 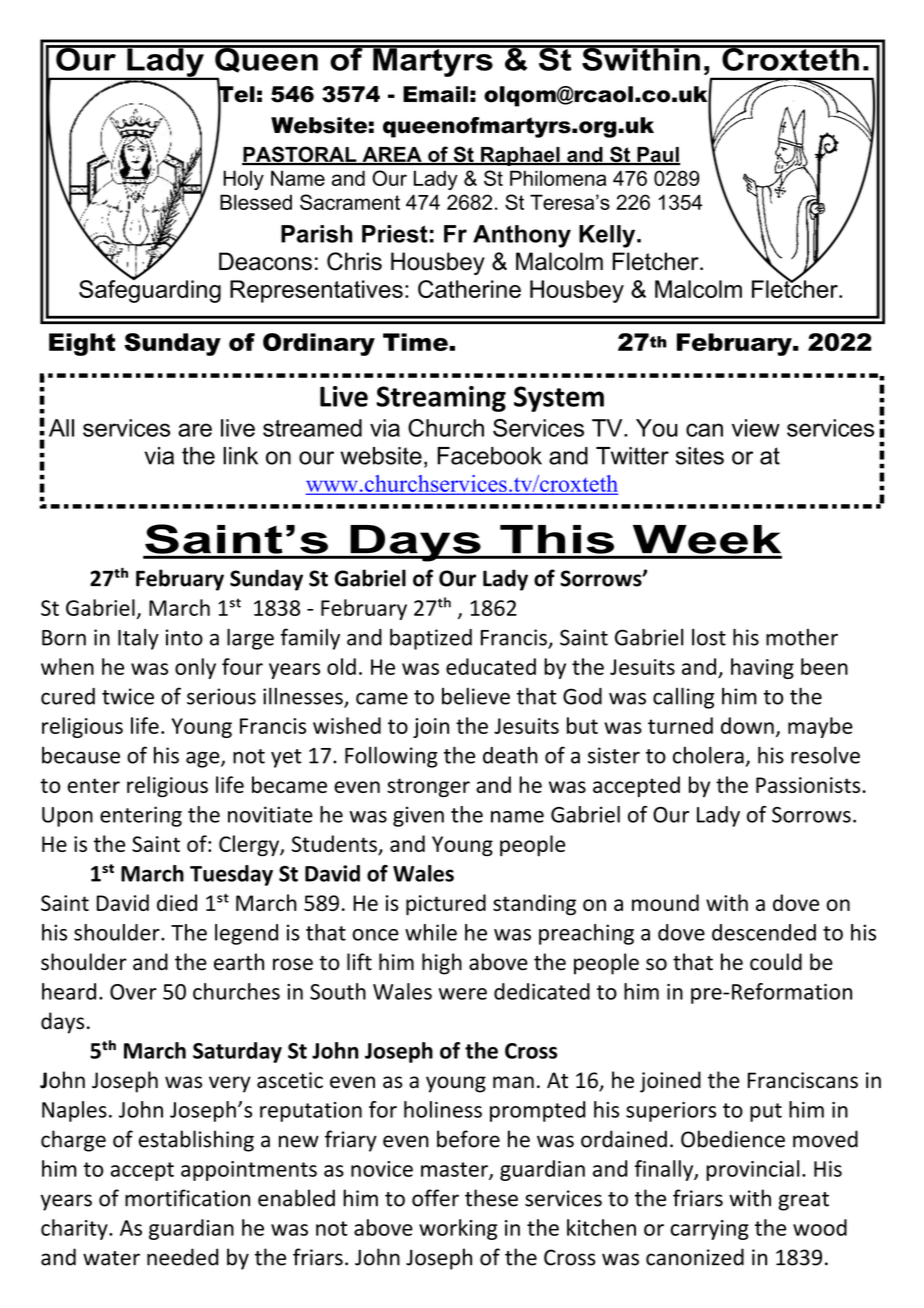 What do you see at coordinates (709, 1230) in the page?
I see `carrying` at bounding box center [709, 1230].
